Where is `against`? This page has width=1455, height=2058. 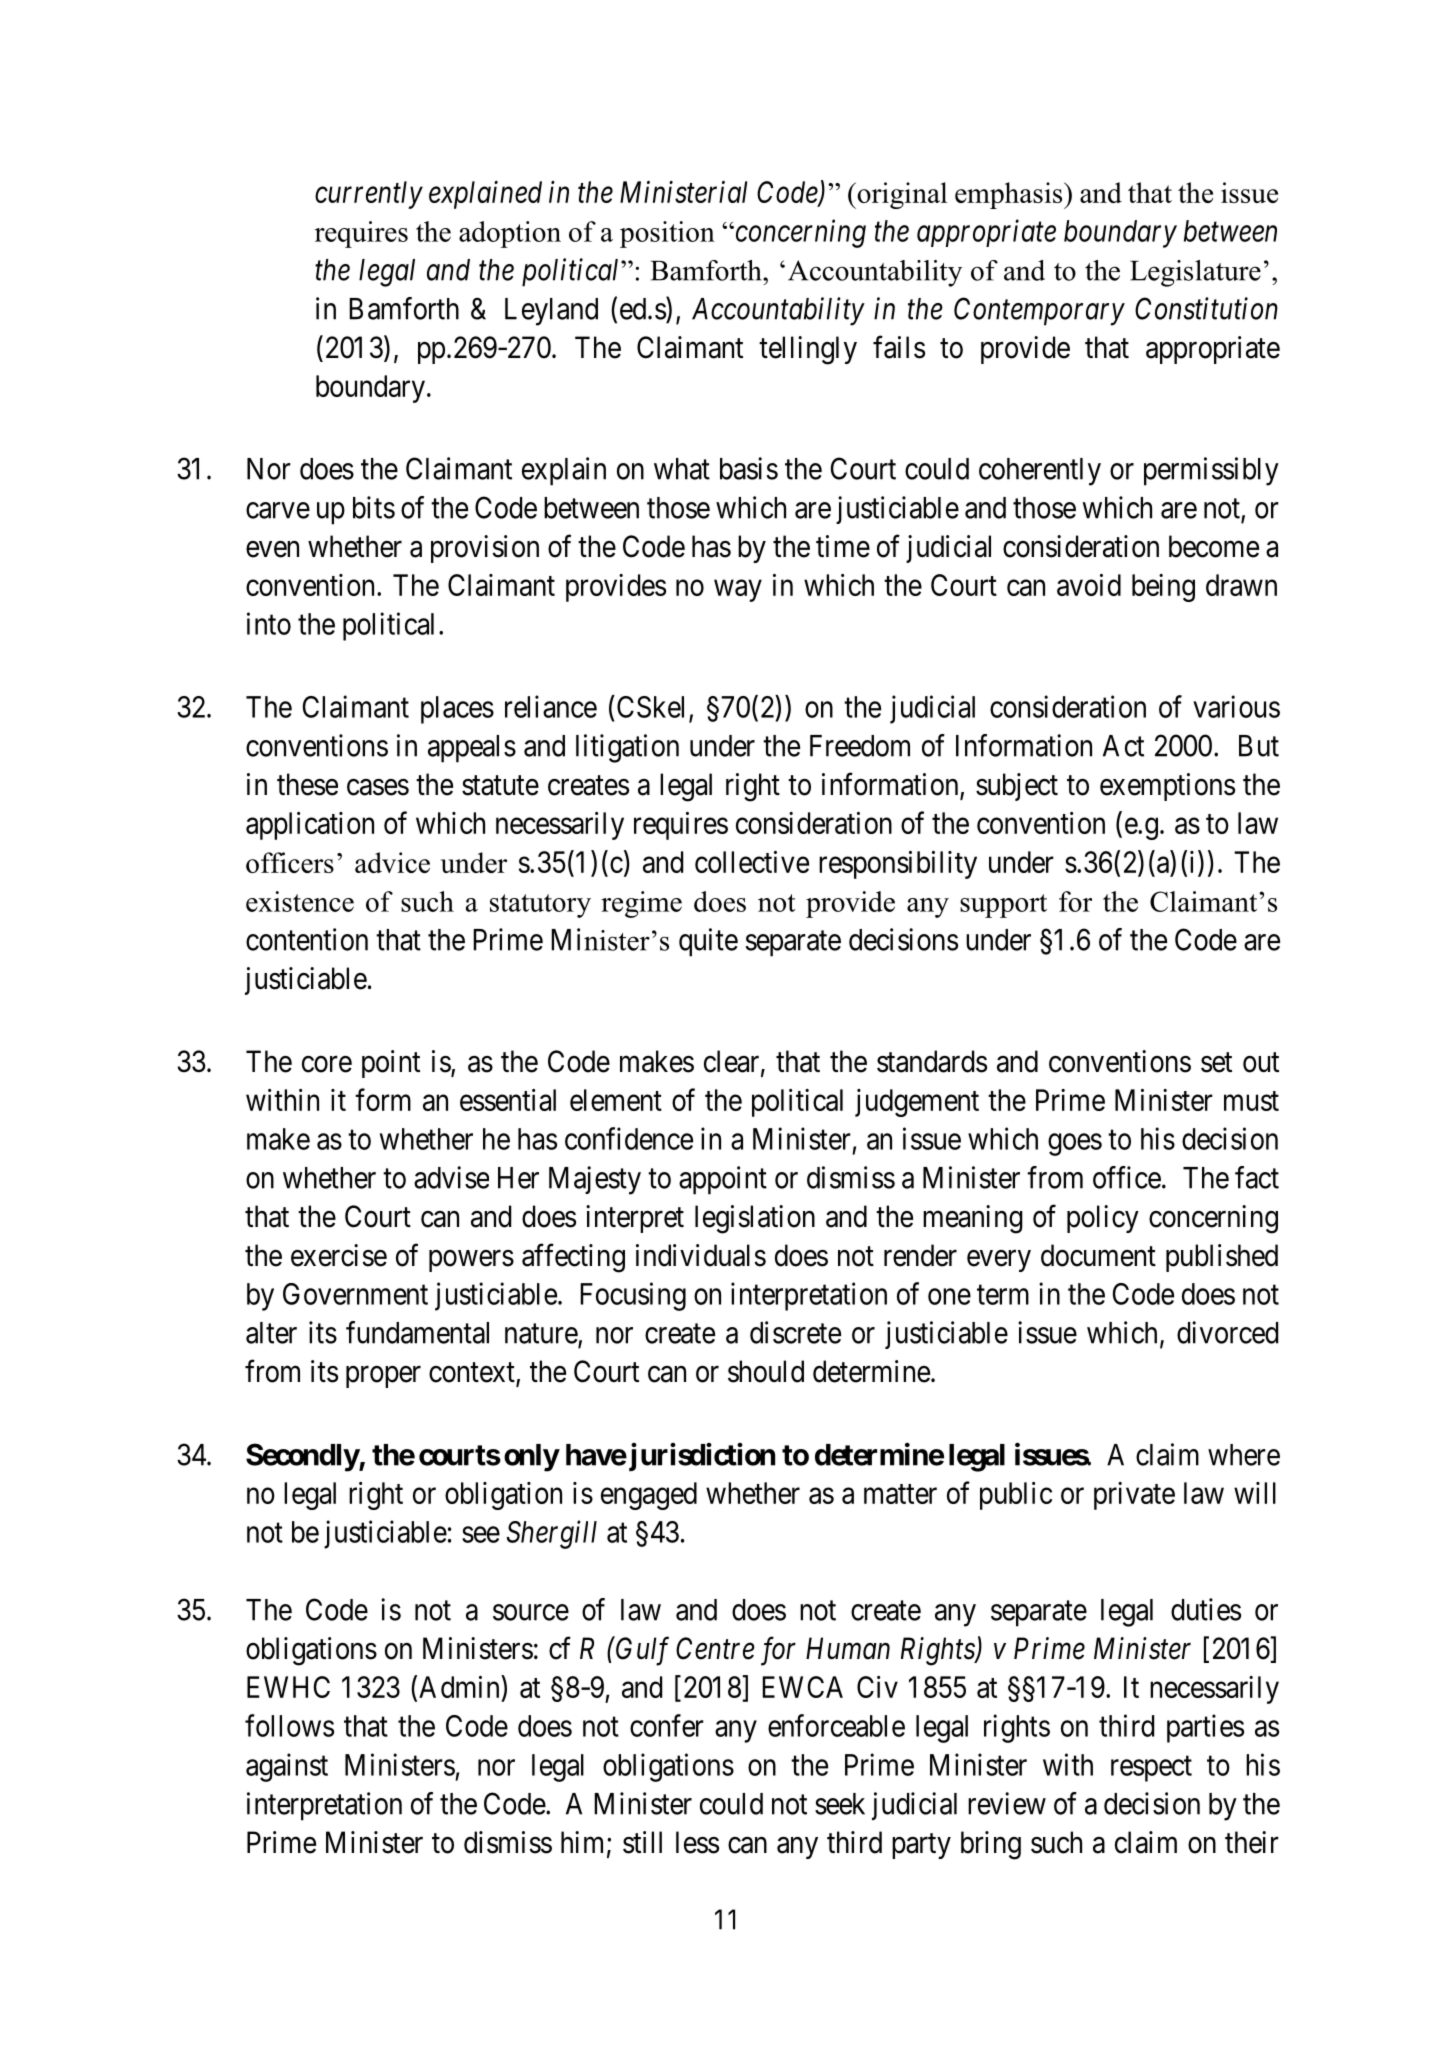 against is located at coordinates (287, 1767).
